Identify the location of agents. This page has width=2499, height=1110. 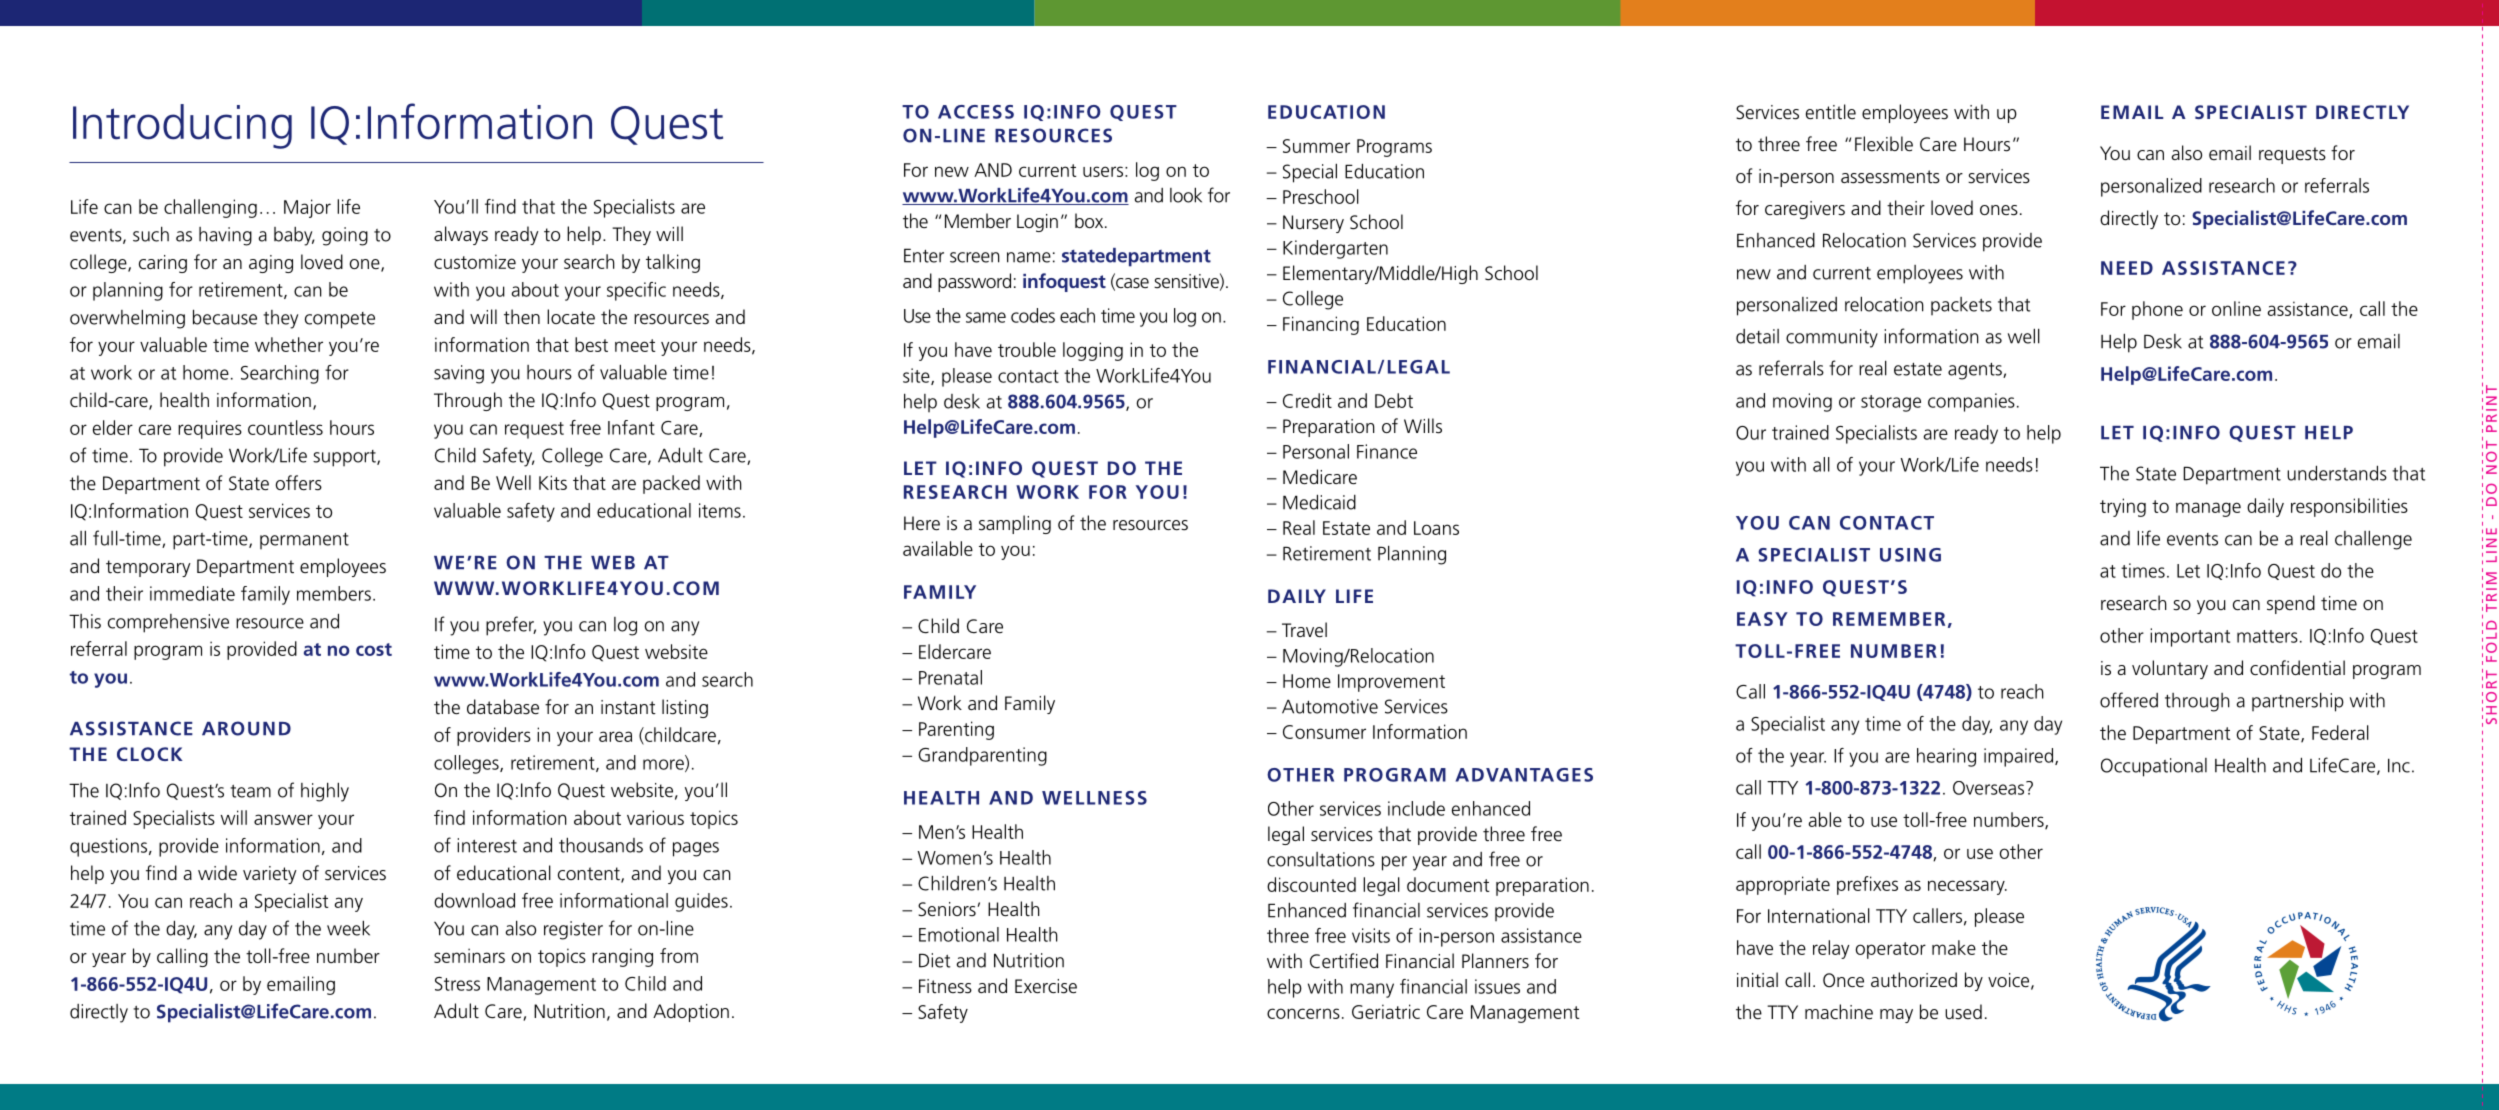
(1976, 371).
